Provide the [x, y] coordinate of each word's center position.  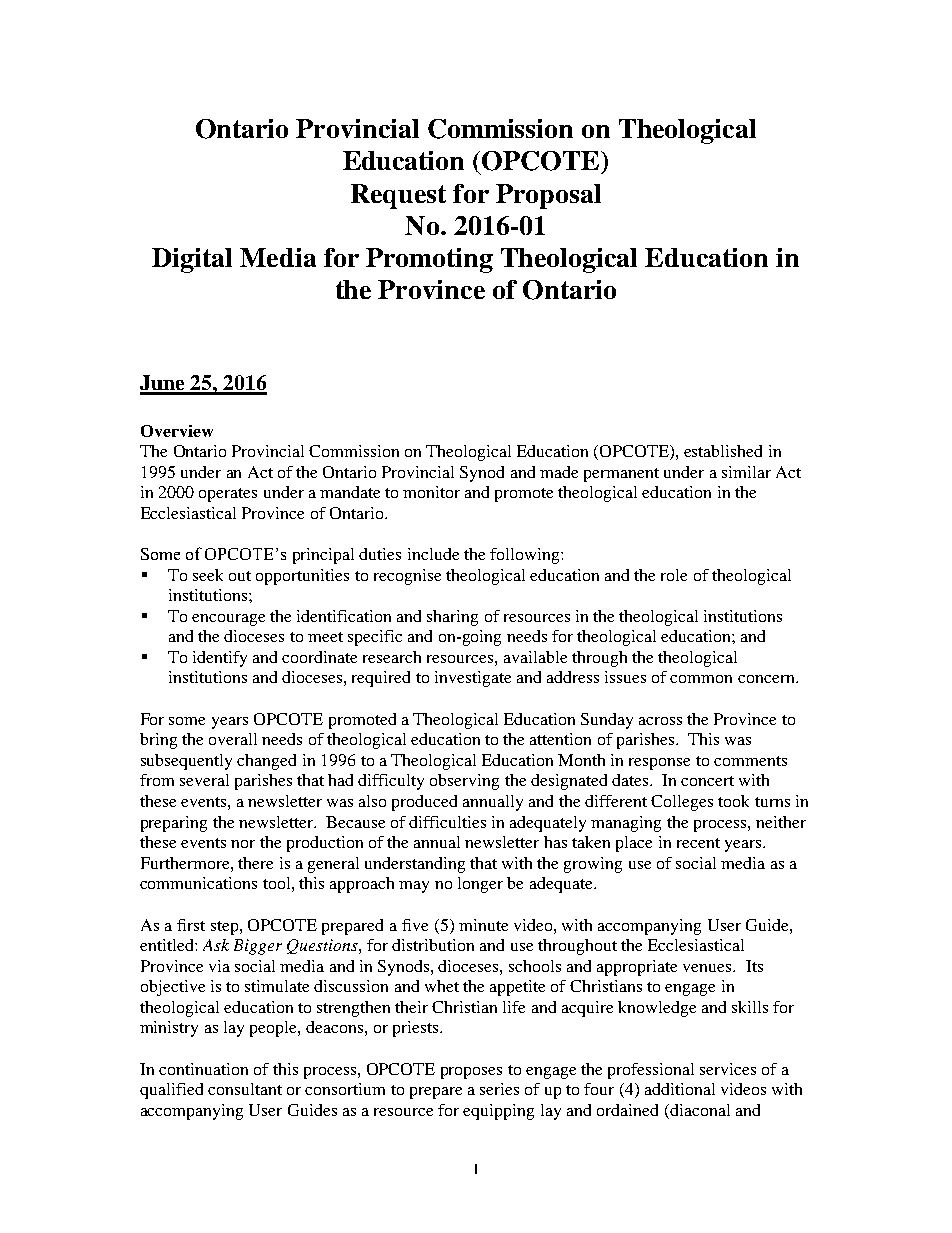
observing [464, 782]
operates [228, 495]
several [204, 780]
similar [746, 472]
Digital [192, 260]
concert [707, 781]
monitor [431, 492]
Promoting [429, 260]
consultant [245, 1089]
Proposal [548, 196]
